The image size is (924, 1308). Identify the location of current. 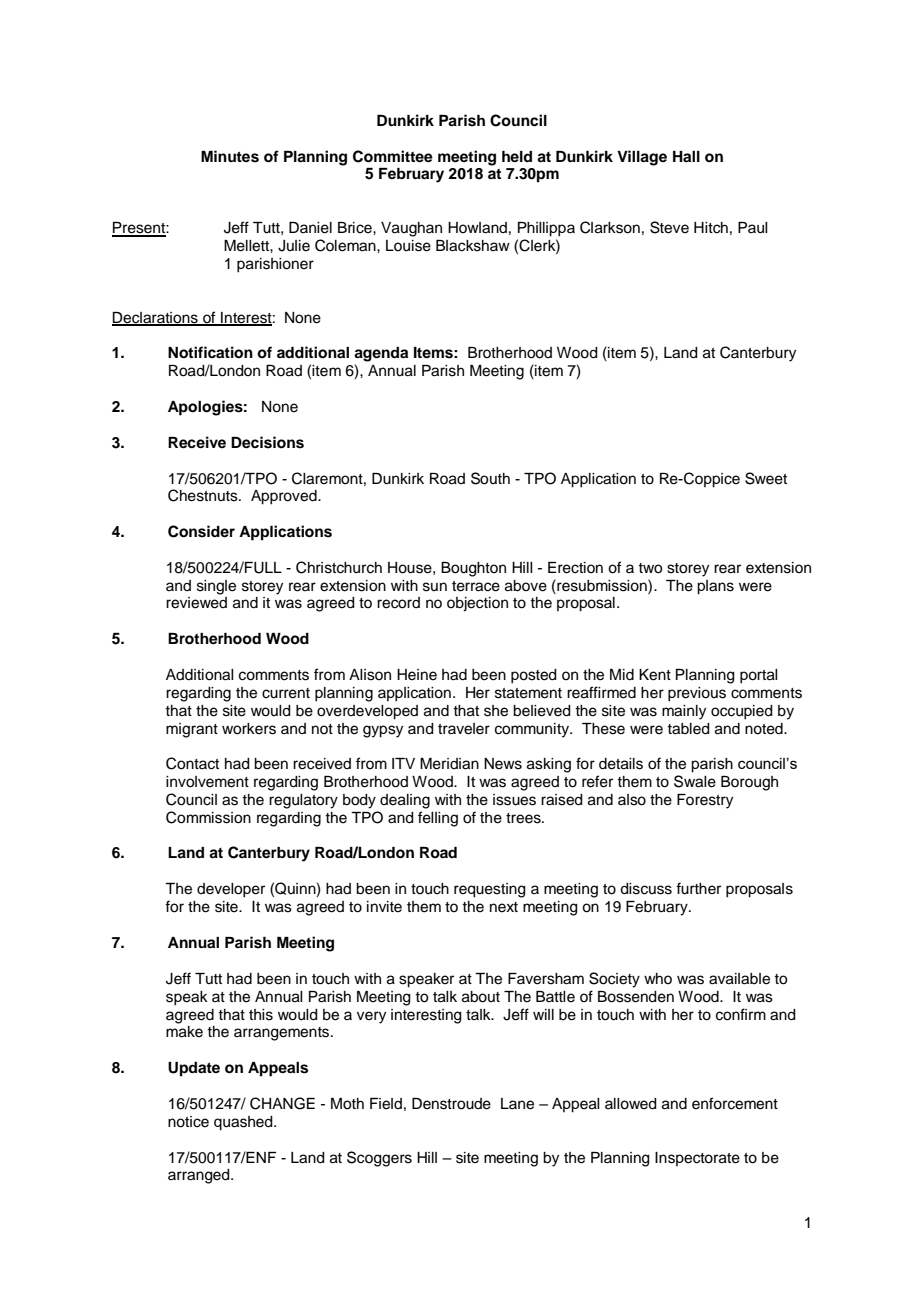
(286, 693).
